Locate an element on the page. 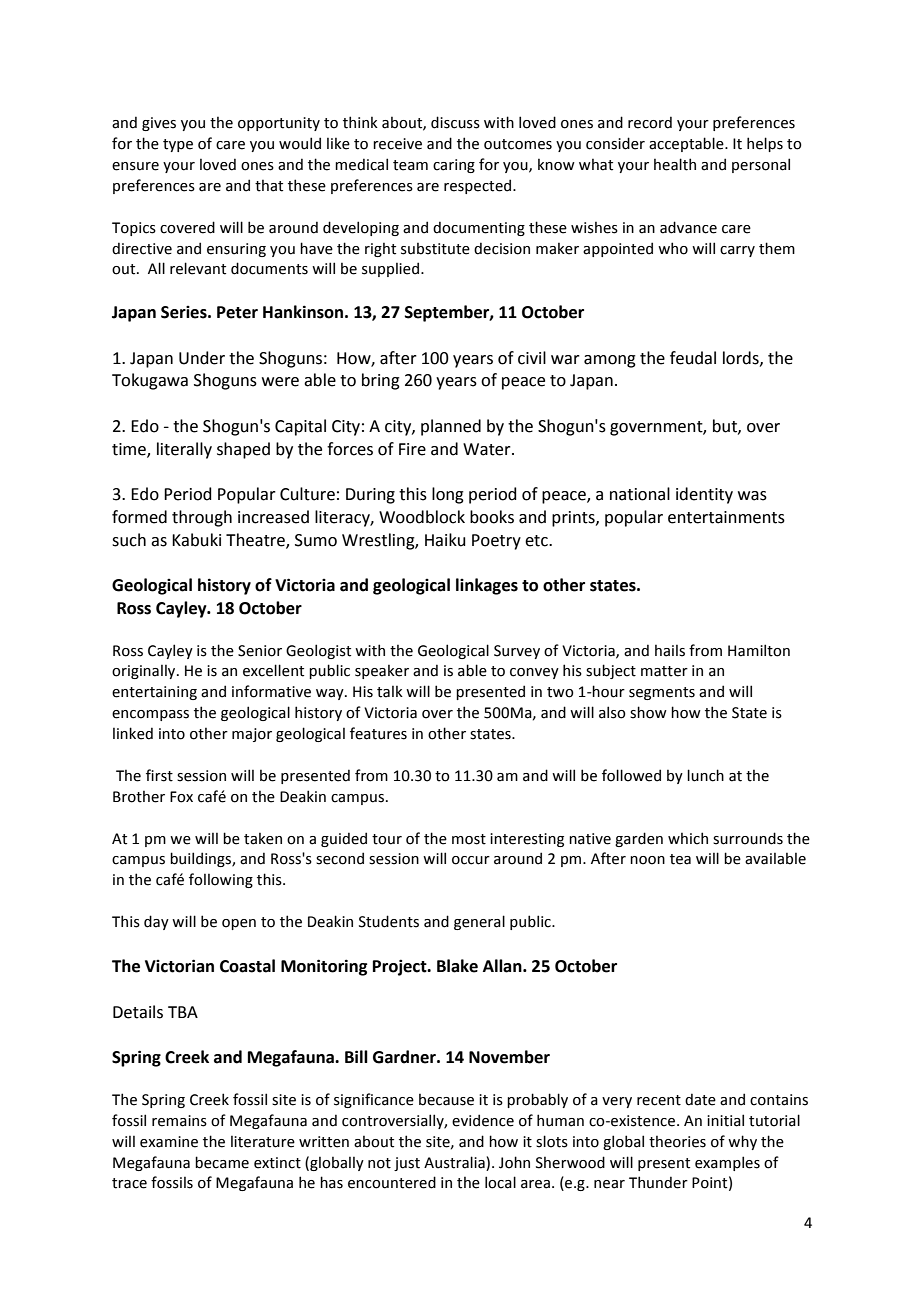 The image size is (924, 1308). became is located at coordinates (222, 1162).
